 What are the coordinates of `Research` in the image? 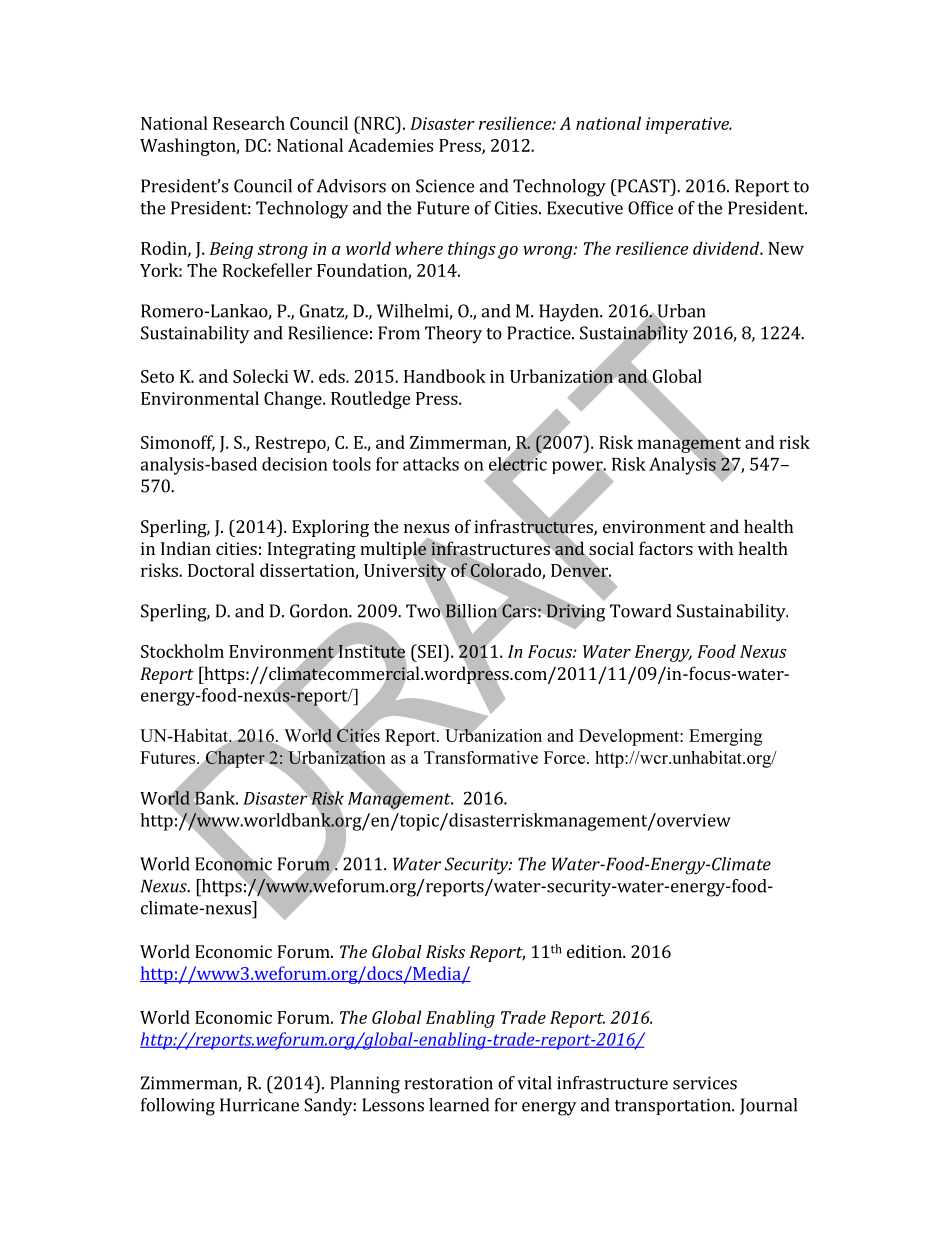 It's located at (249, 123).
